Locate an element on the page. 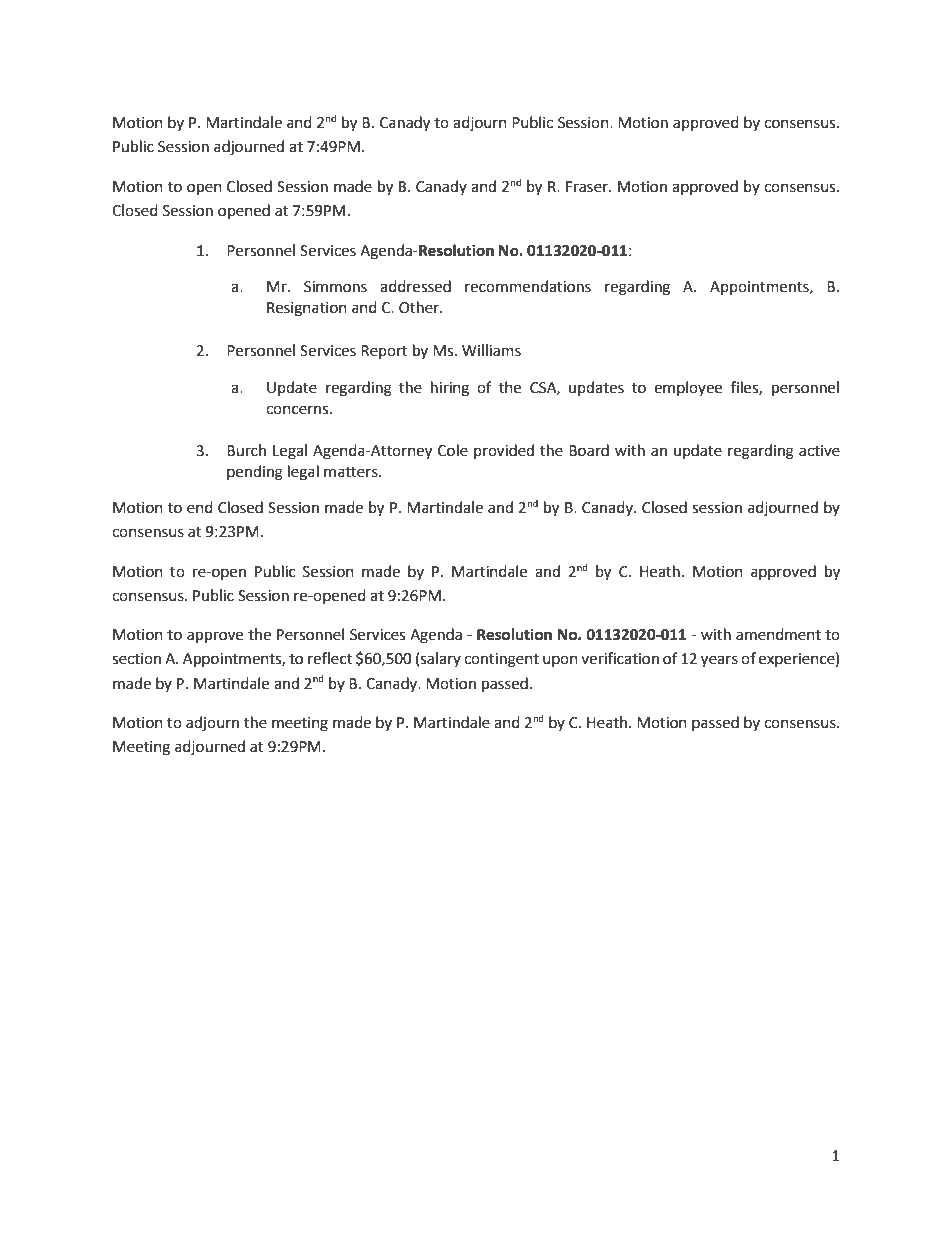 Image resolution: width=952 pixels, height=1233 pixels. employee is located at coordinates (688, 388).
